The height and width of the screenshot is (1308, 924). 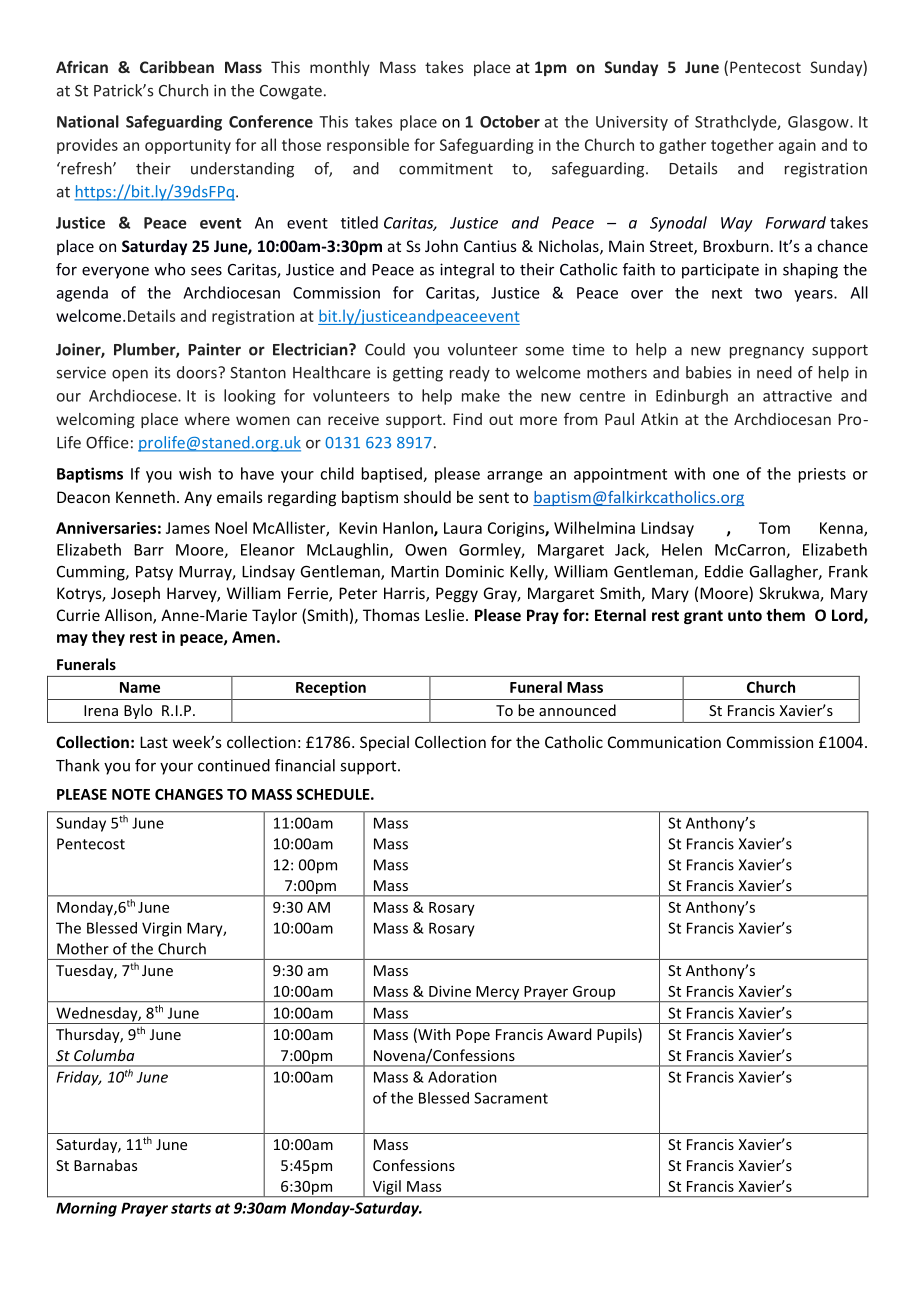 What do you see at coordinates (745, 615) in the screenshot?
I see `unto` at bounding box center [745, 615].
